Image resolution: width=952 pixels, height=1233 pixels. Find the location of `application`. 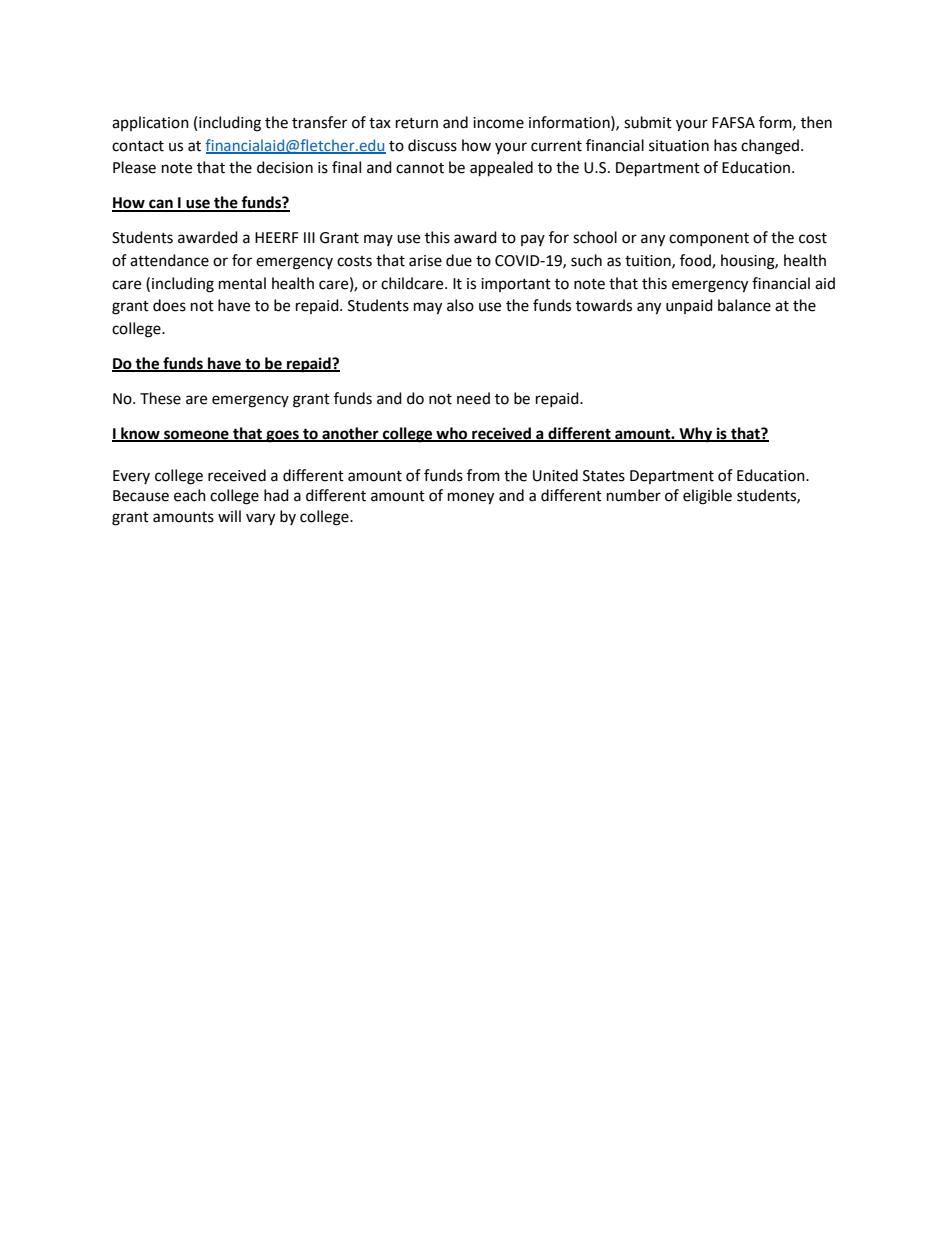

application is located at coordinates (150, 123).
